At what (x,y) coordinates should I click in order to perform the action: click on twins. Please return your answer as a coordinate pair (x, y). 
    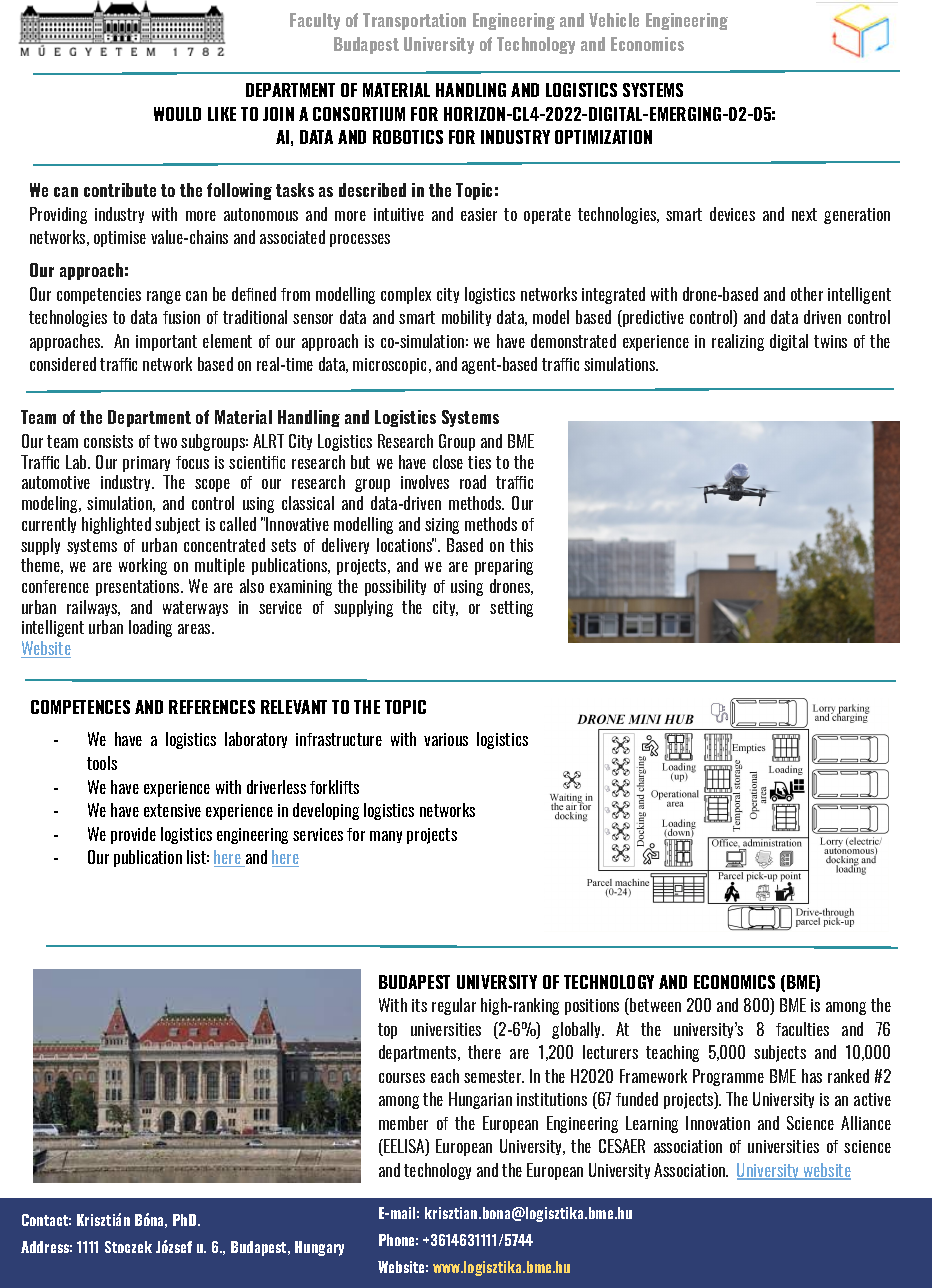
    Looking at the image, I should click on (830, 341).
